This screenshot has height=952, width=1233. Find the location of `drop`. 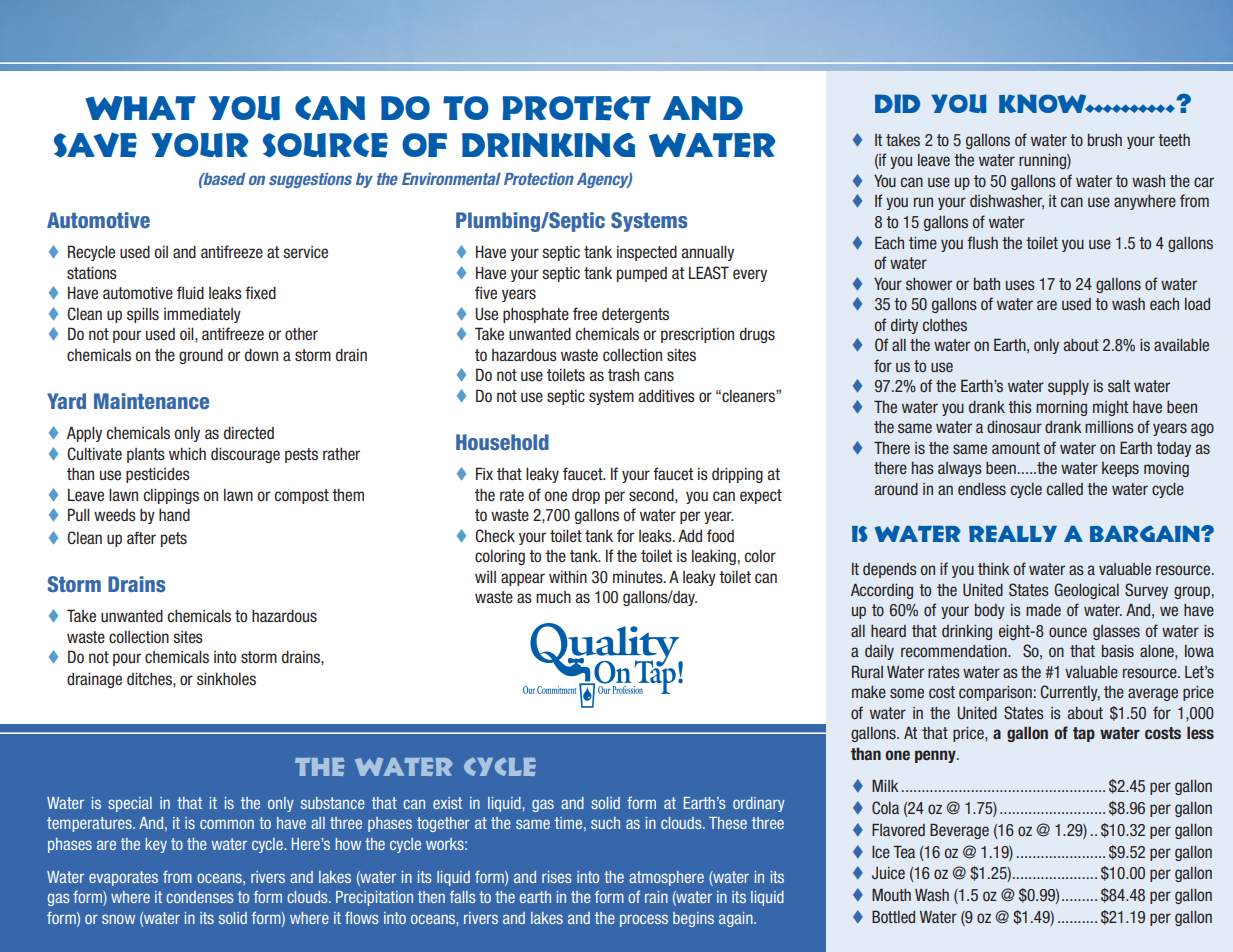

drop is located at coordinates (586, 496).
